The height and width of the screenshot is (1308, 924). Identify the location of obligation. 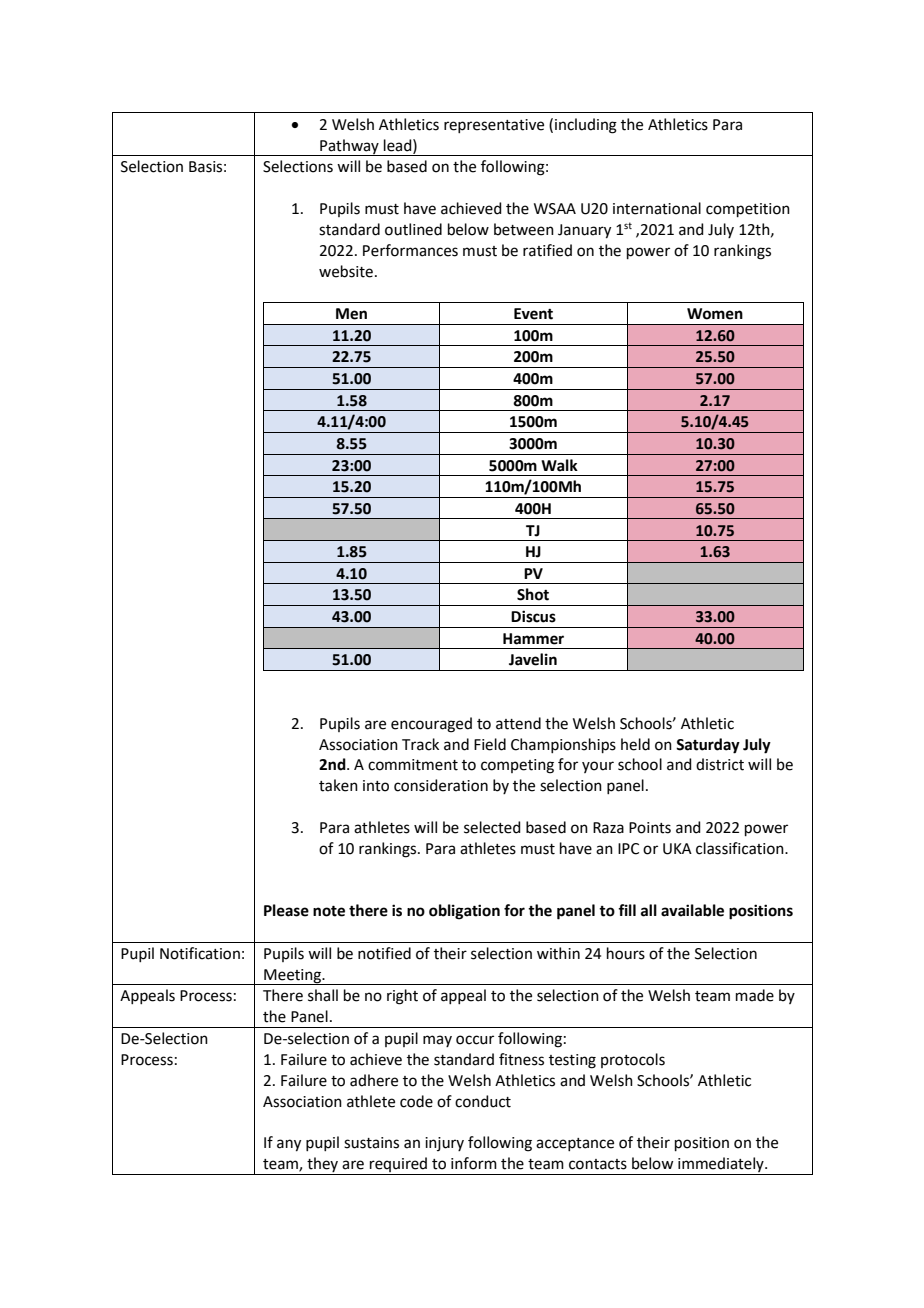
(464, 912).
